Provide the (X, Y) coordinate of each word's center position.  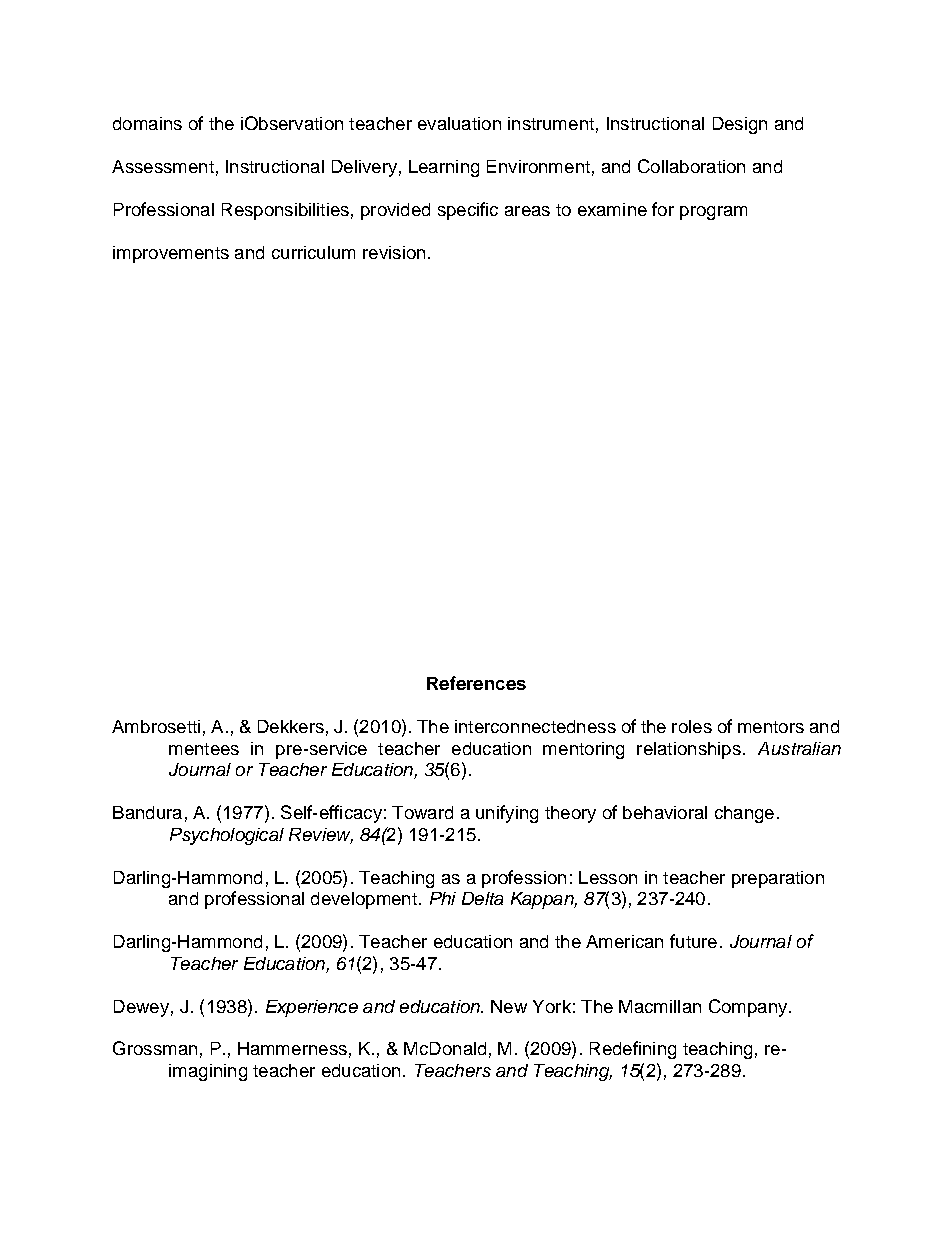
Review (321, 835)
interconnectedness (535, 726)
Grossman (155, 1048)
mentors (771, 727)
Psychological (227, 836)
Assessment (163, 166)
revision (394, 252)
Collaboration (691, 166)
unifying (507, 814)
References (476, 683)
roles (692, 726)
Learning (444, 168)
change (744, 814)
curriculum (313, 252)
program (713, 213)
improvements (171, 254)
